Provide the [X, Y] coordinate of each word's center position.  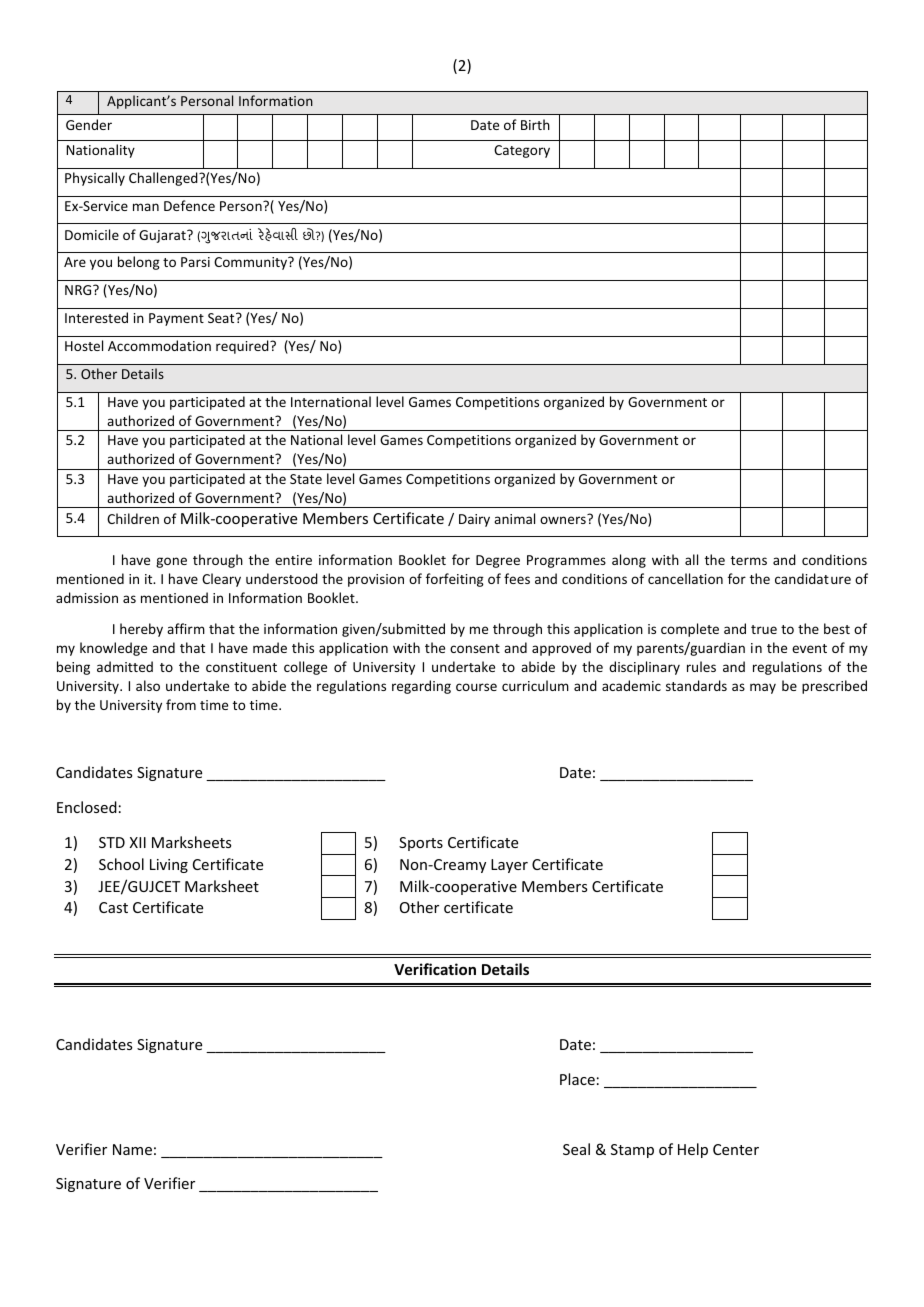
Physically [95, 179]
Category [522, 151]
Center [736, 1149]
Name [132, 1149]
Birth [535, 124]
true [764, 629]
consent [475, 648]
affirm [186, 628]
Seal [576, 1149]
